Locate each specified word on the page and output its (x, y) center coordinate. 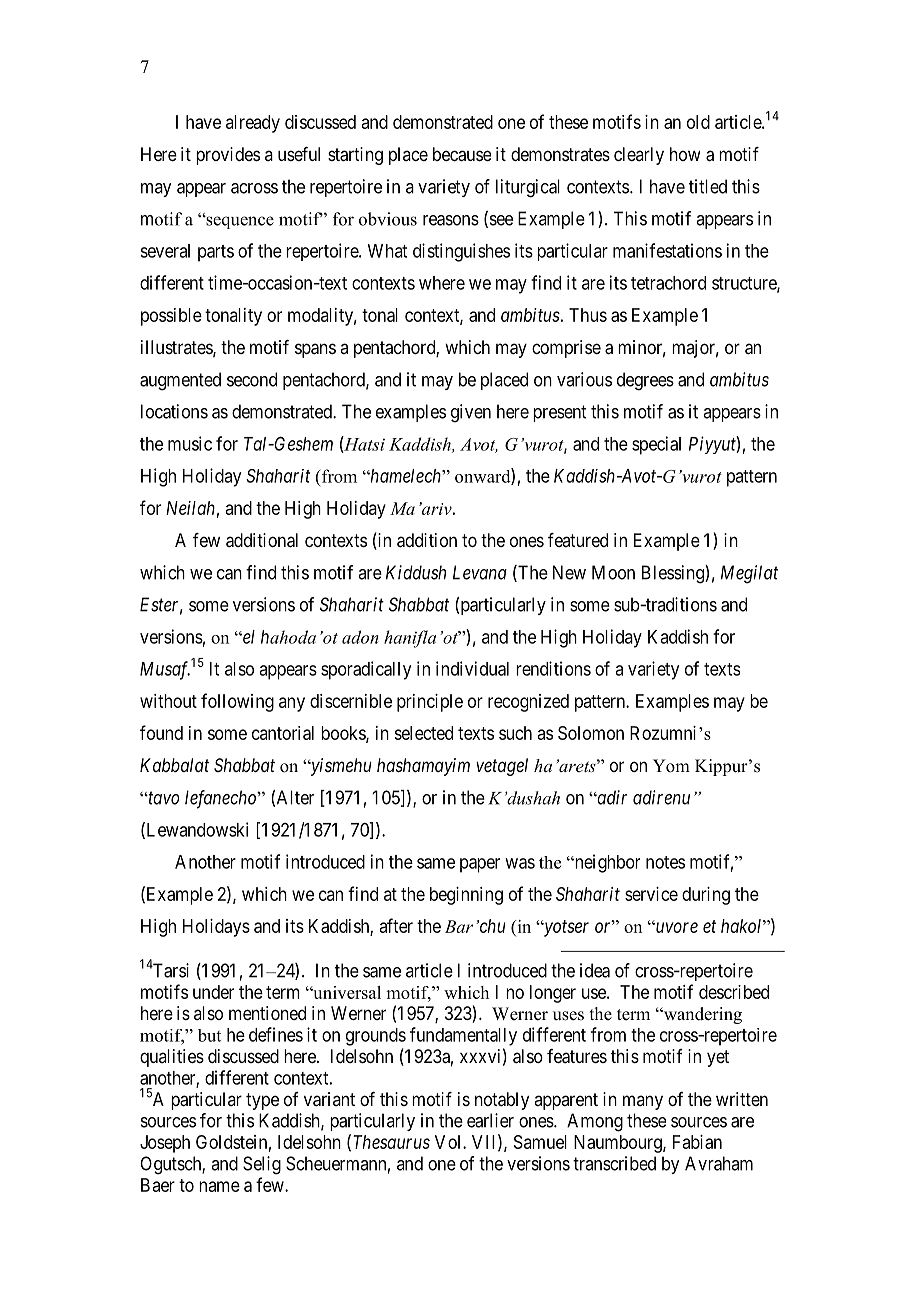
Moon (613, 572)
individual (472, 668)
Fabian (697, 1142)
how (685, 154)
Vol (449, 1142)
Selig (262, 1165)
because (462, 154)
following (237, 702)
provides (228, 156)
